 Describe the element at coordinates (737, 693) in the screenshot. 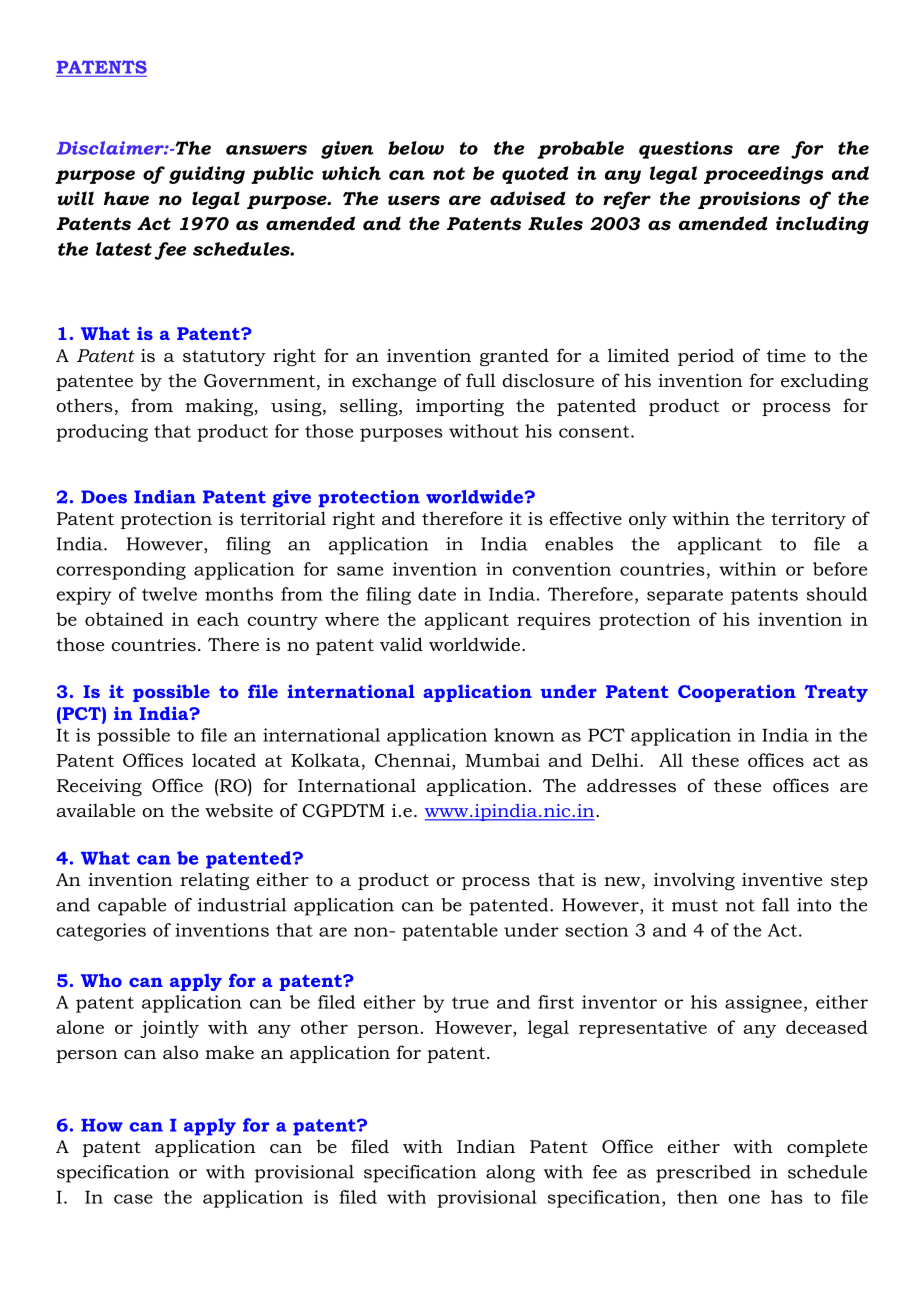

I see `Cooperation` at that location.
